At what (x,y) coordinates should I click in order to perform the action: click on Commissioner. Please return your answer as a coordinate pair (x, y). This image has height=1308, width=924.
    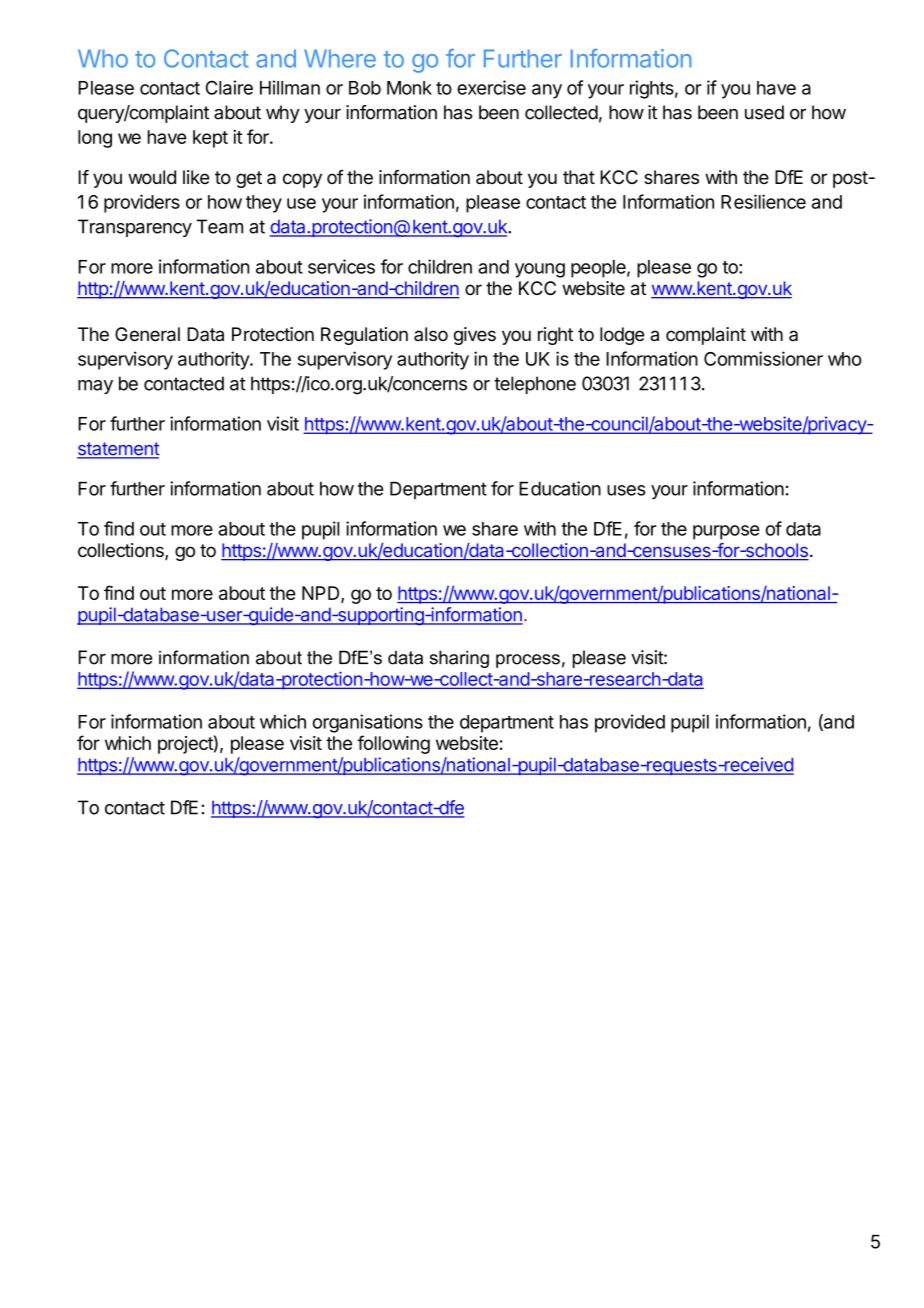
    Looking at the image, I should click on (763, 358).
